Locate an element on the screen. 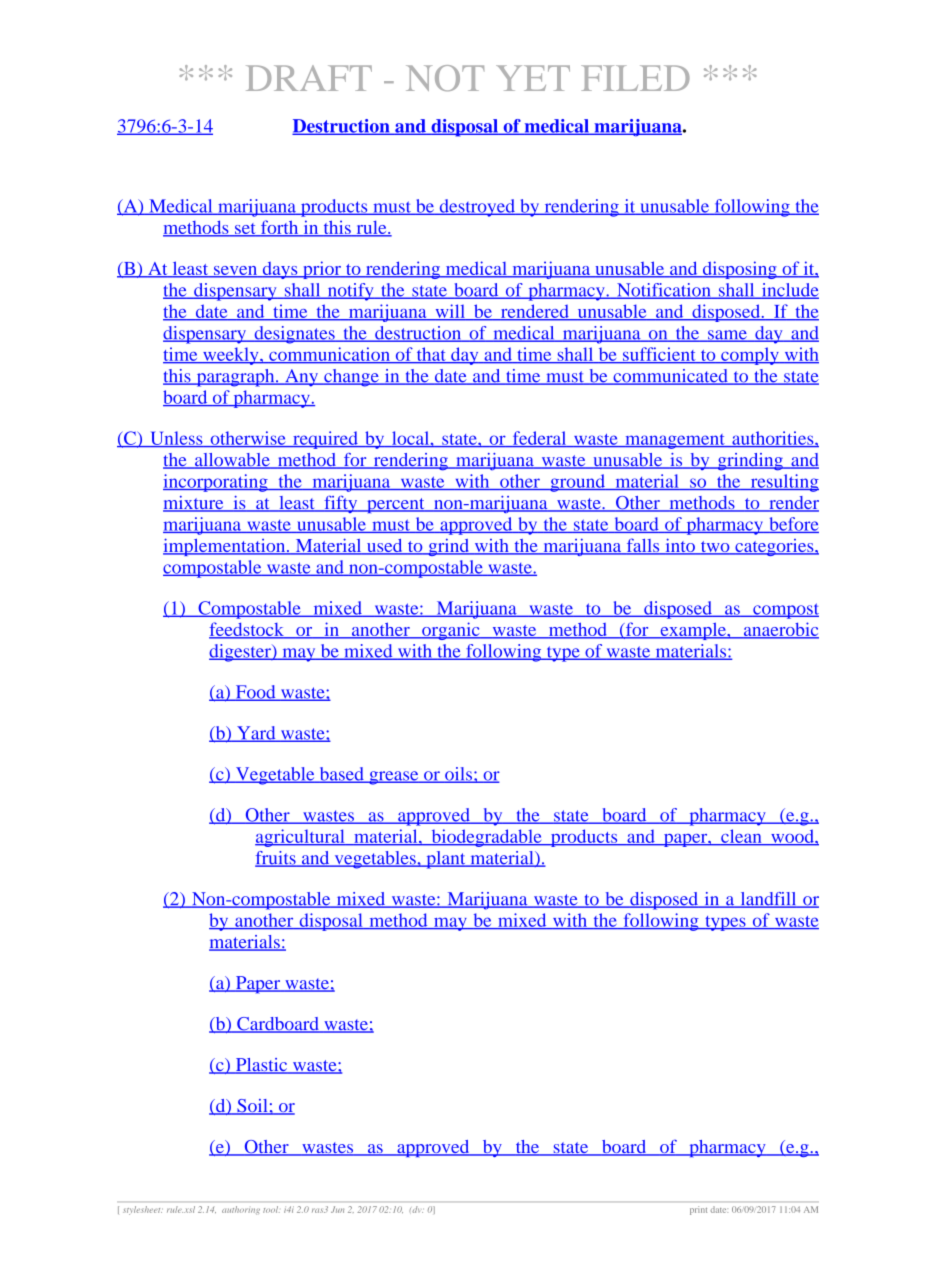 Image resolution: width=936 pixels, height=1288 pixels. federal is located at coordinates (539, 439).
